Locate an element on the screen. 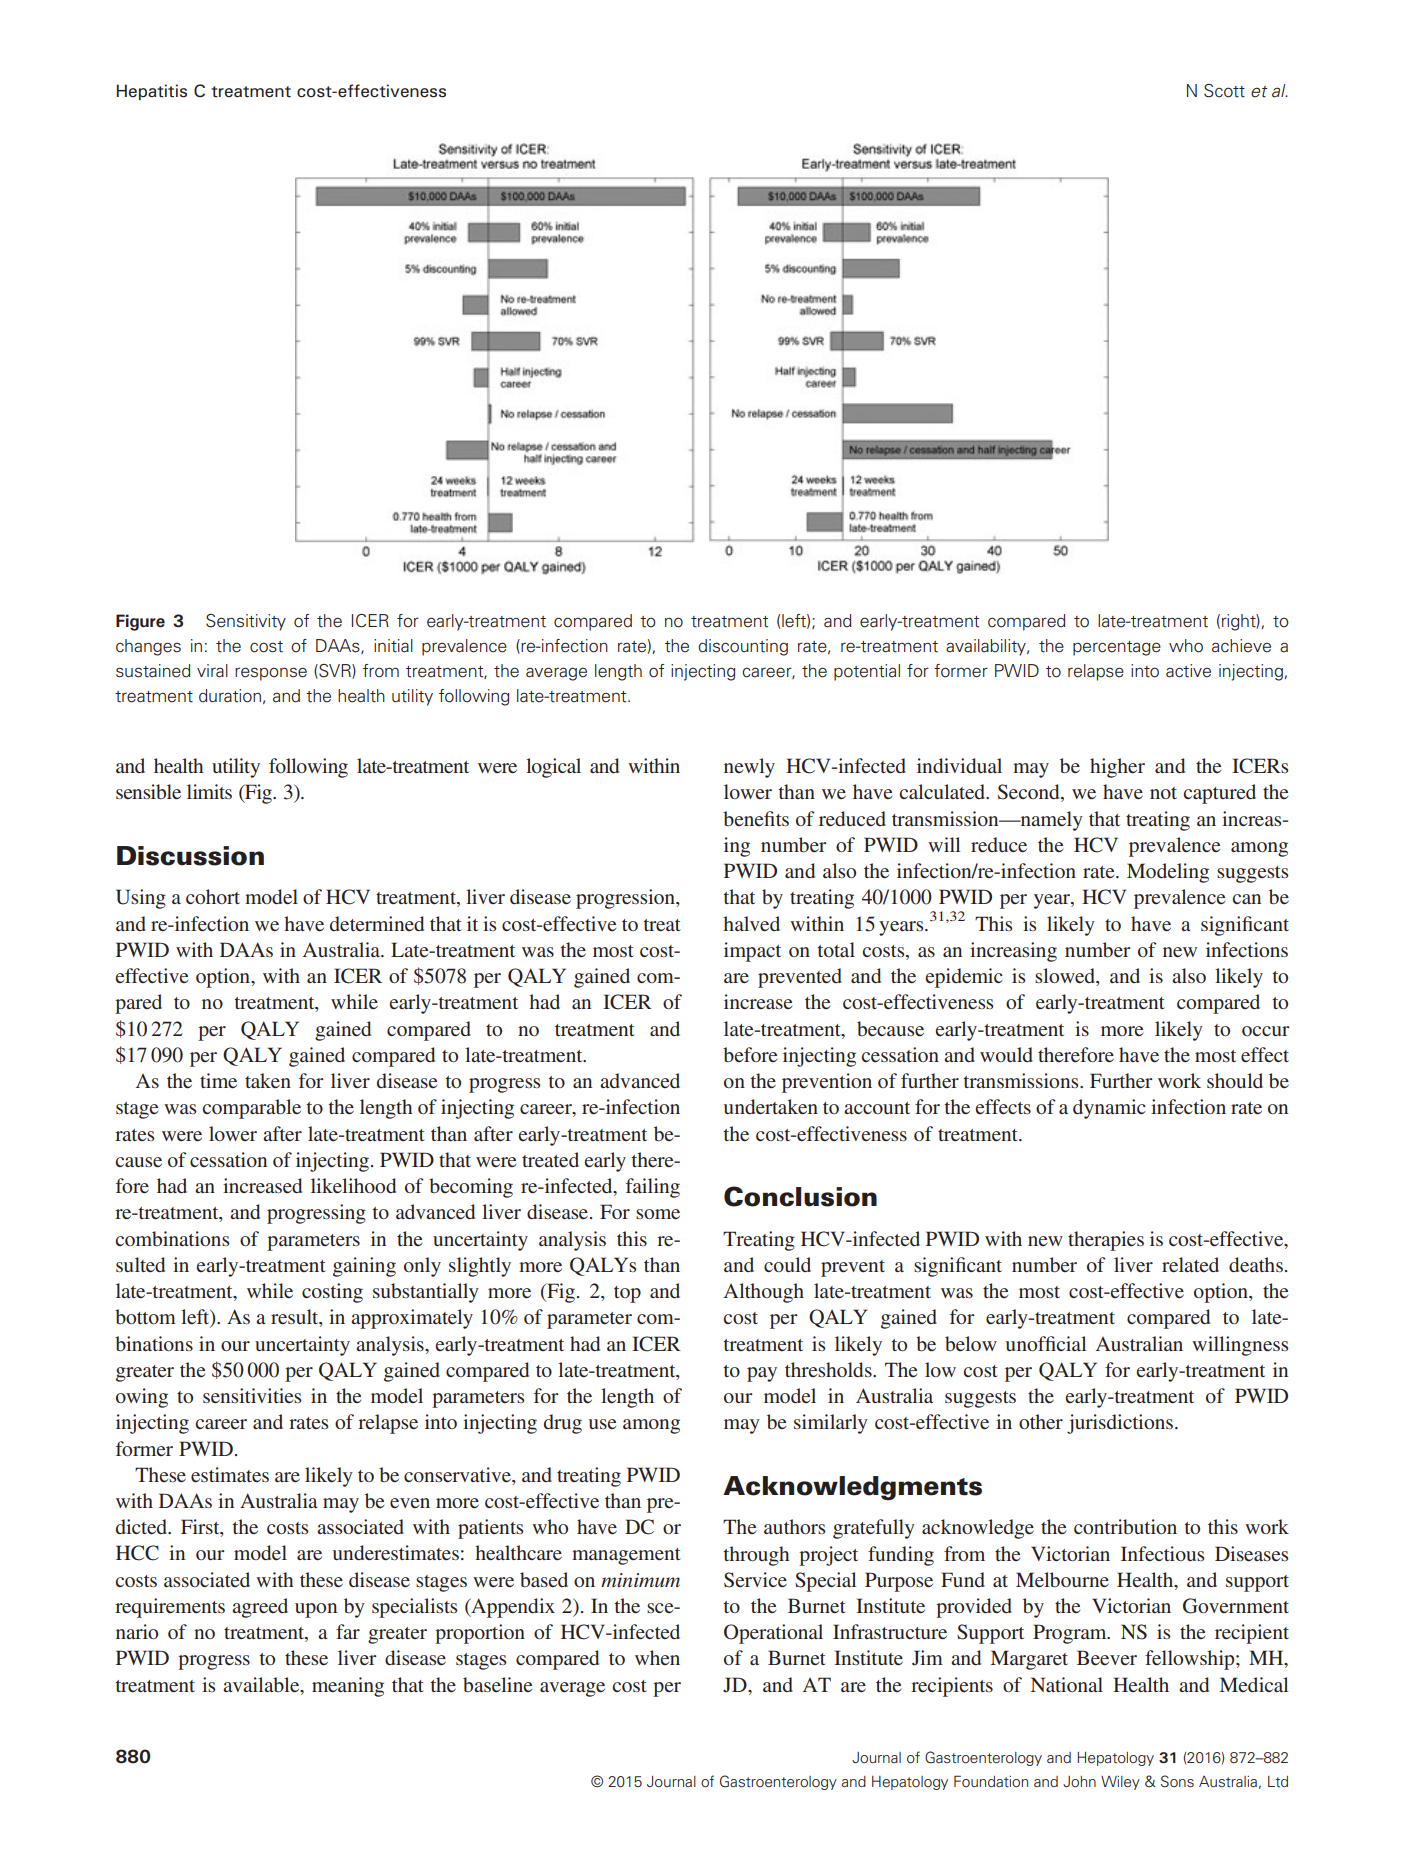  response is located at coordinates (271, 674).
